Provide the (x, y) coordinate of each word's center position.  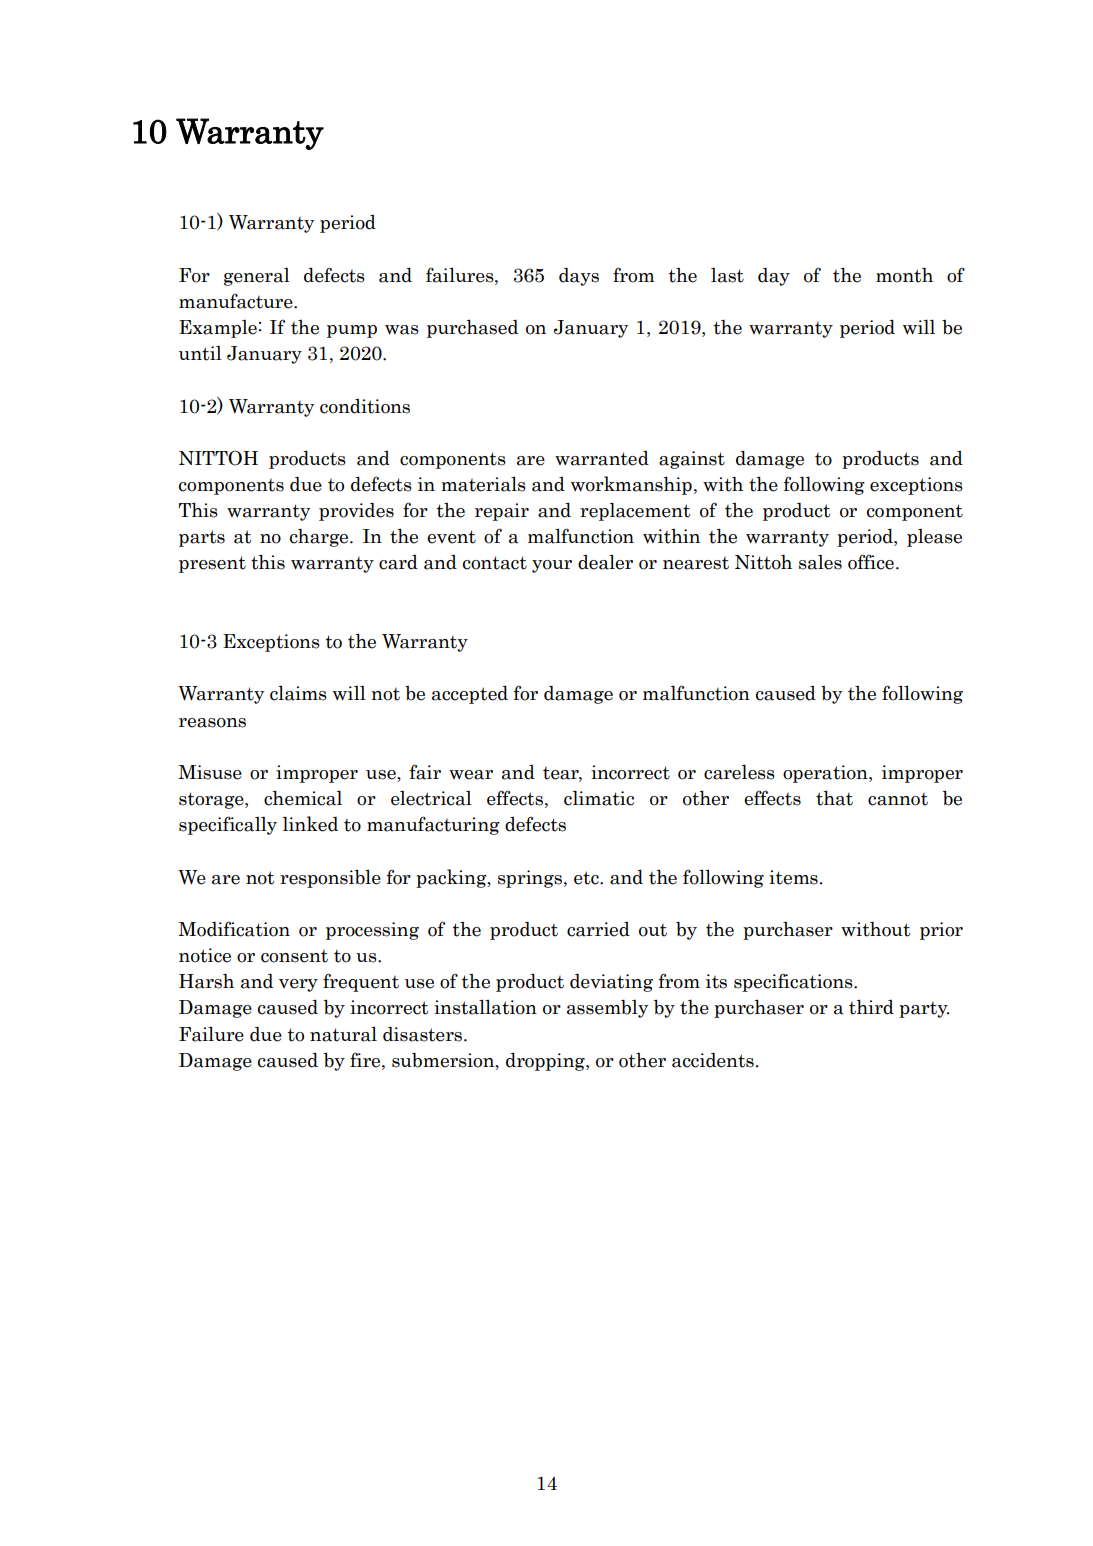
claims (298, 693)
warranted (602, 458)
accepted (470, 695)
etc (587, 878)
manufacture (237, 301)
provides (356, 512)
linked (310, 824)
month (904, 275)
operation (826, 774)
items (793, 877)
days (579, 277)
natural (343, 1034)
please (934, 538)
